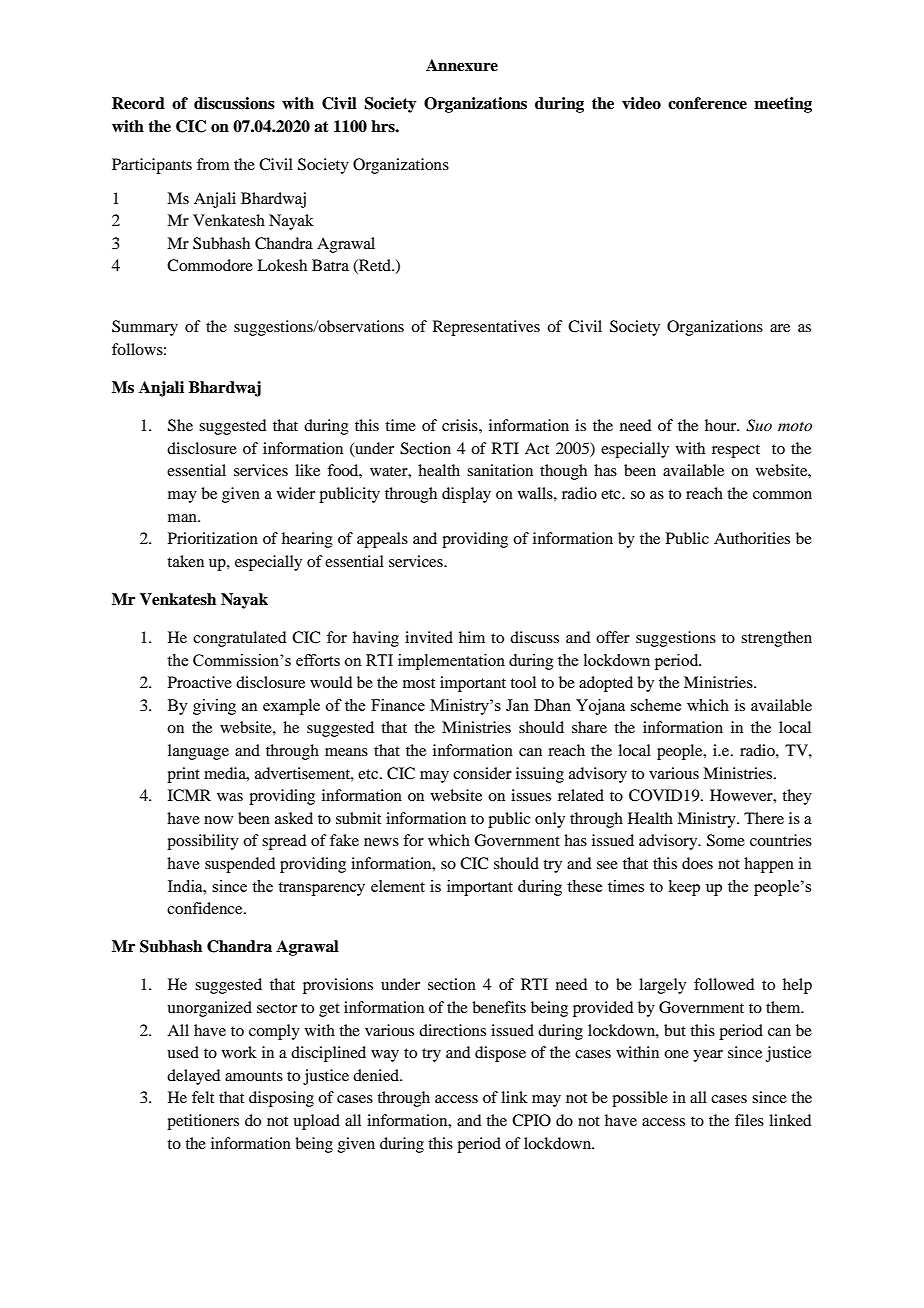 The width and height of the image is (924, 1308). Describe the element at coordinates (500, 1054) in the image. I see `dispose` at that location.
